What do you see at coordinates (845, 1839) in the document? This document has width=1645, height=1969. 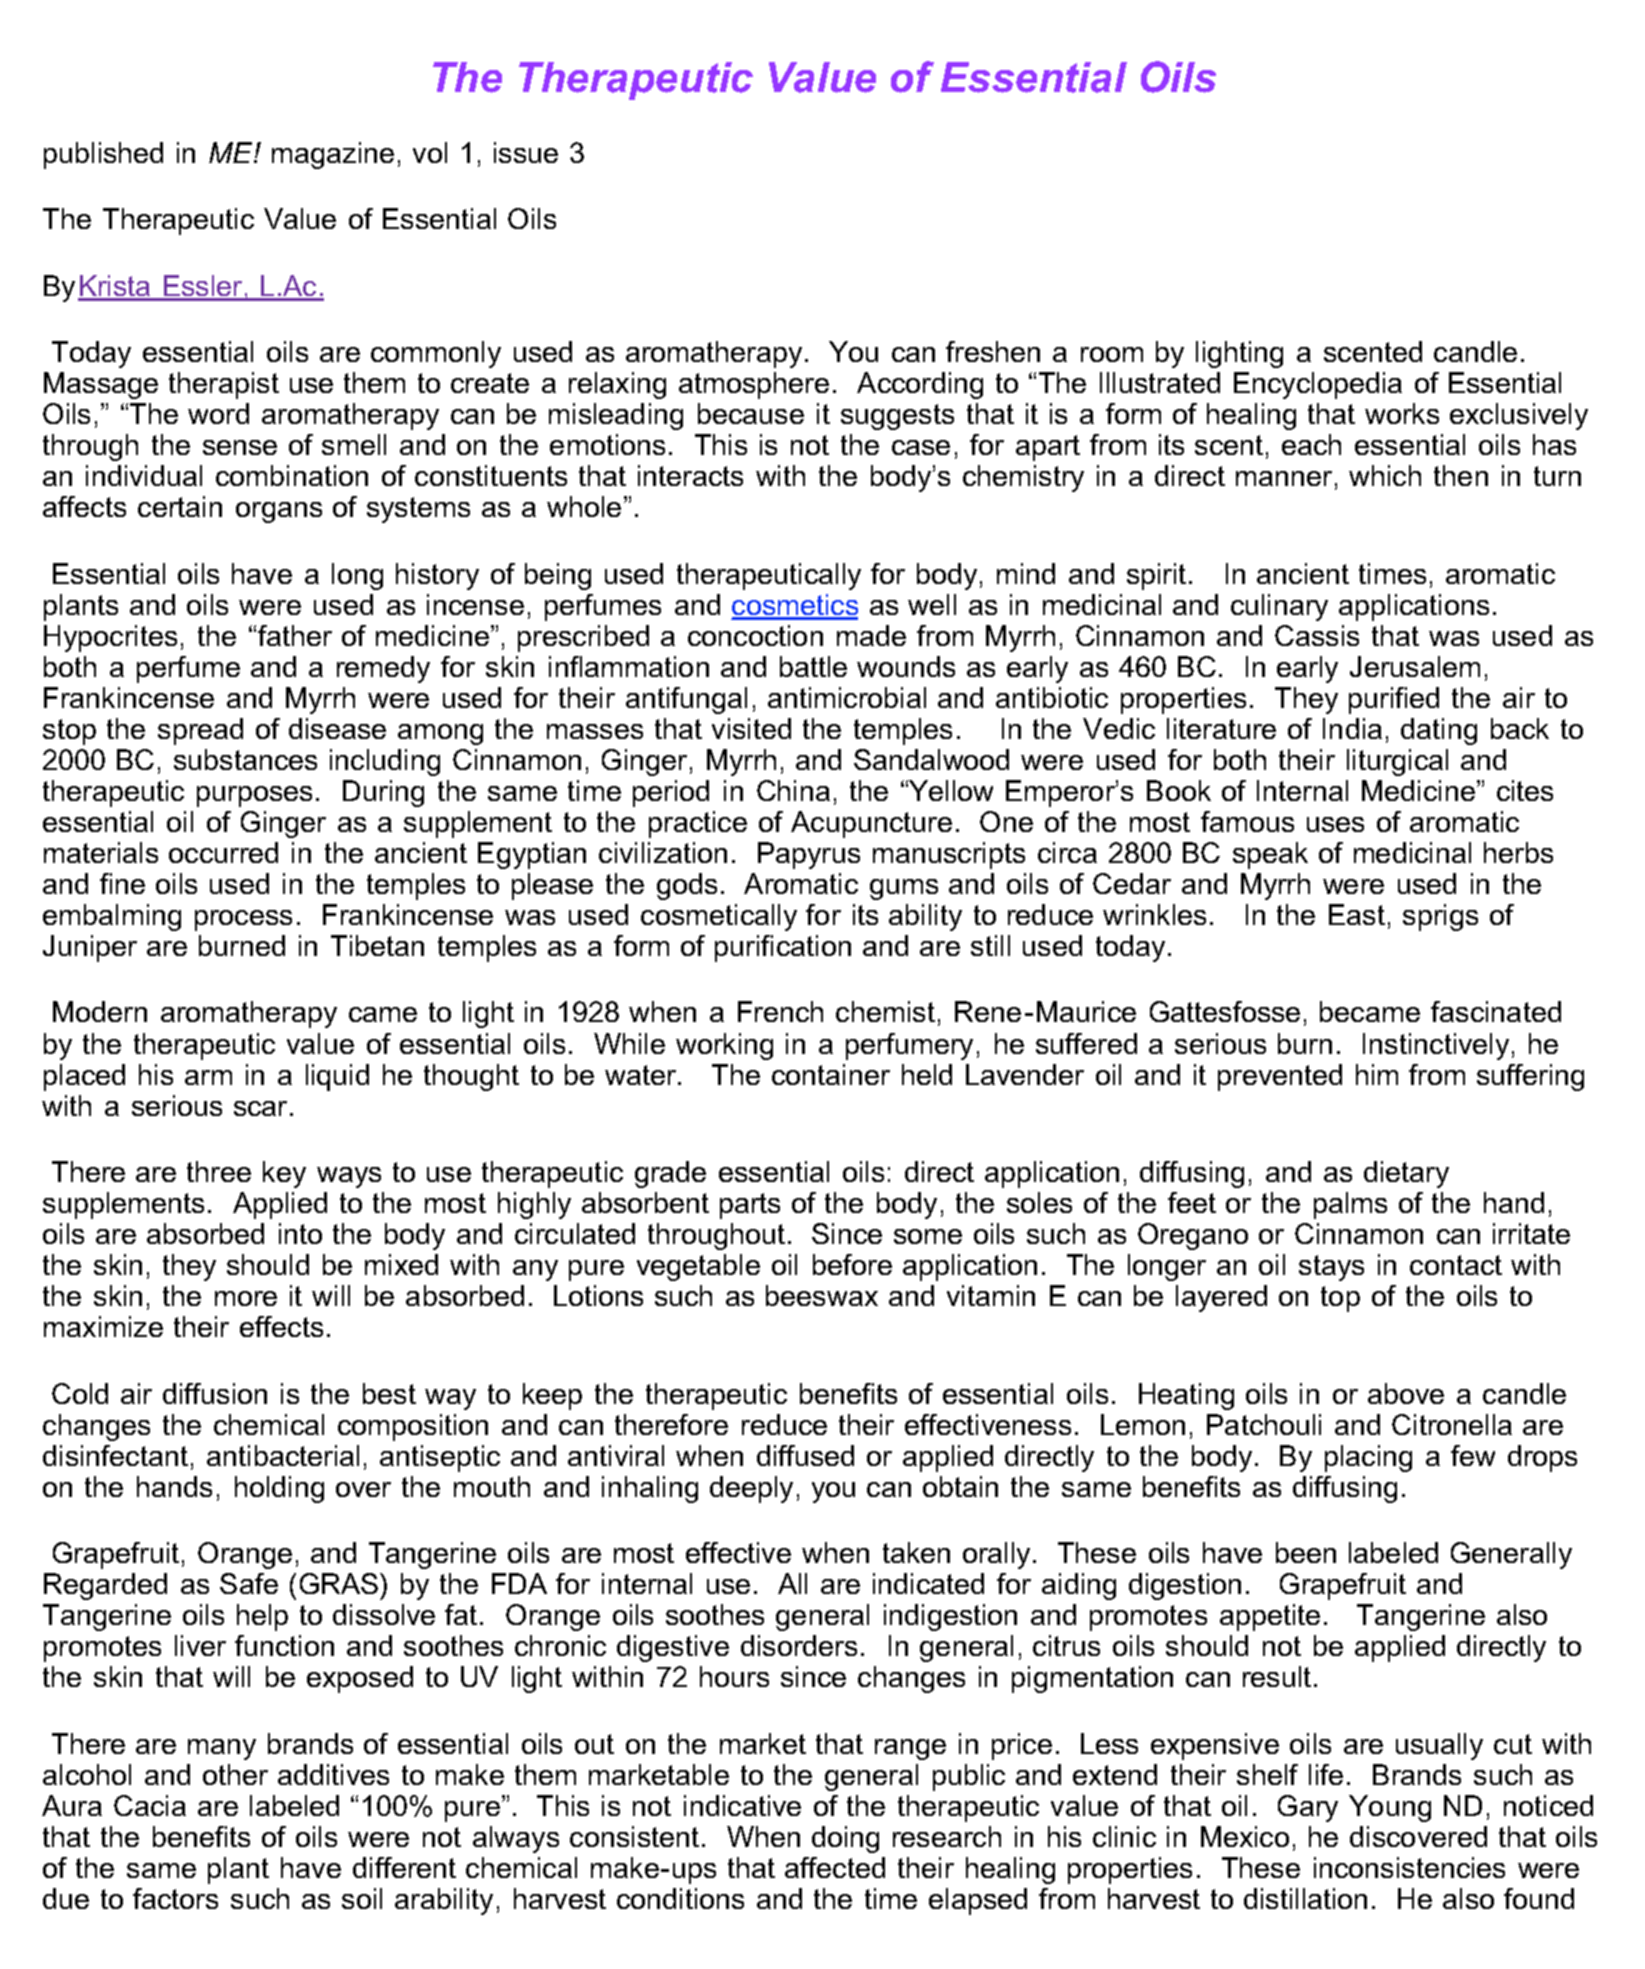 I see `doing` at bounding box center [845, 1839].
